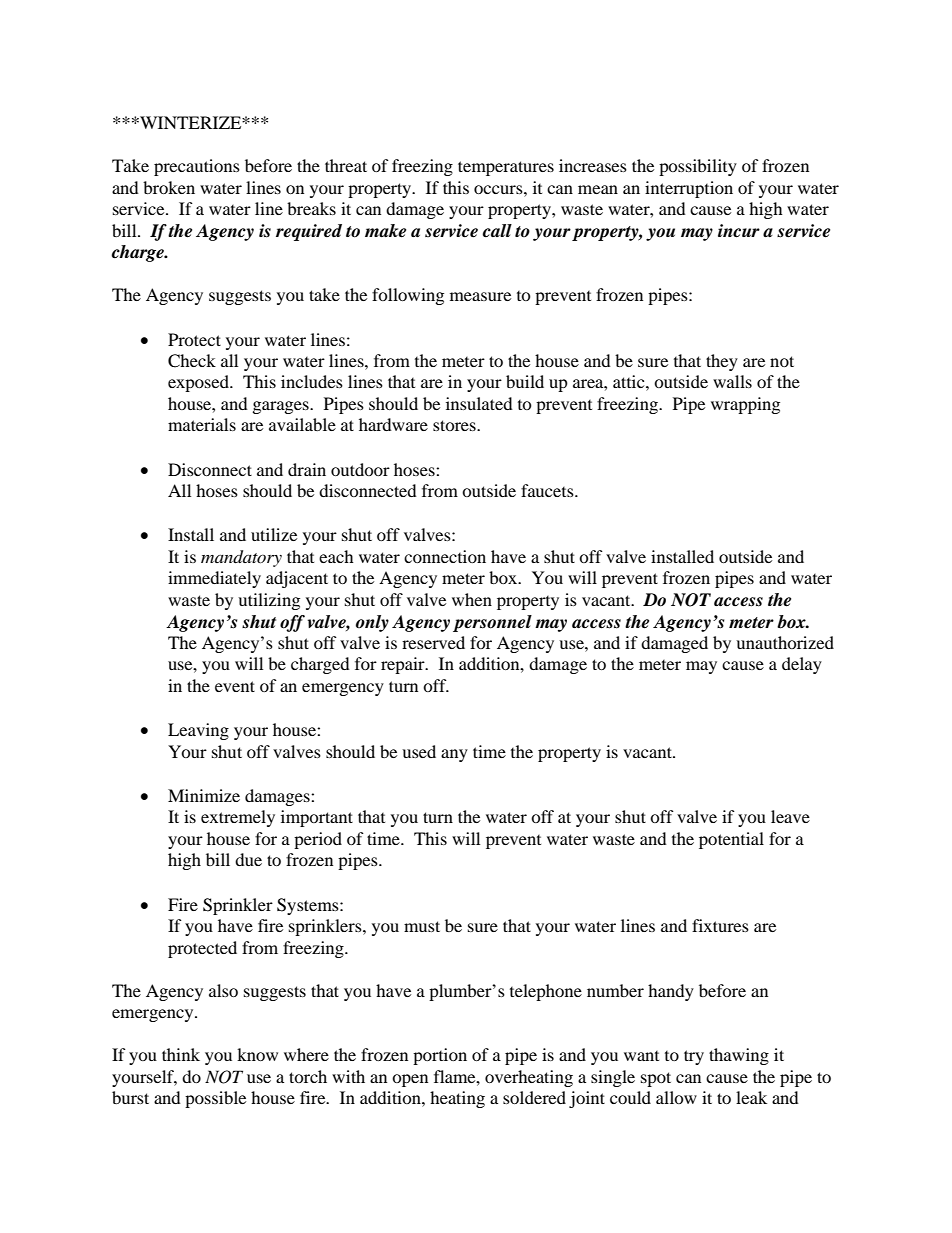  I want to click on think, so click(181, 1054).
